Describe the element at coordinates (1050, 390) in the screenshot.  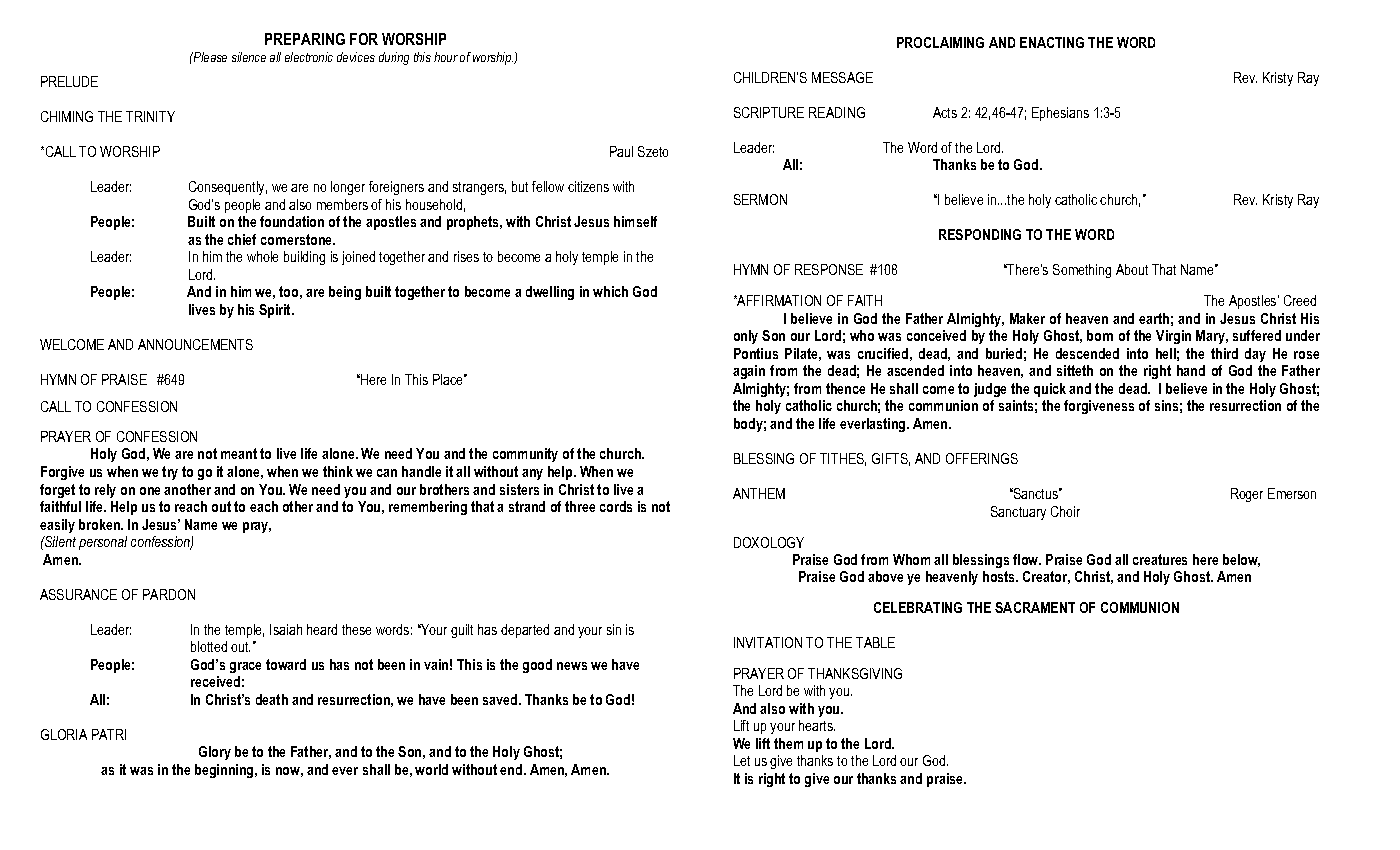
I see `quick` at that location.
